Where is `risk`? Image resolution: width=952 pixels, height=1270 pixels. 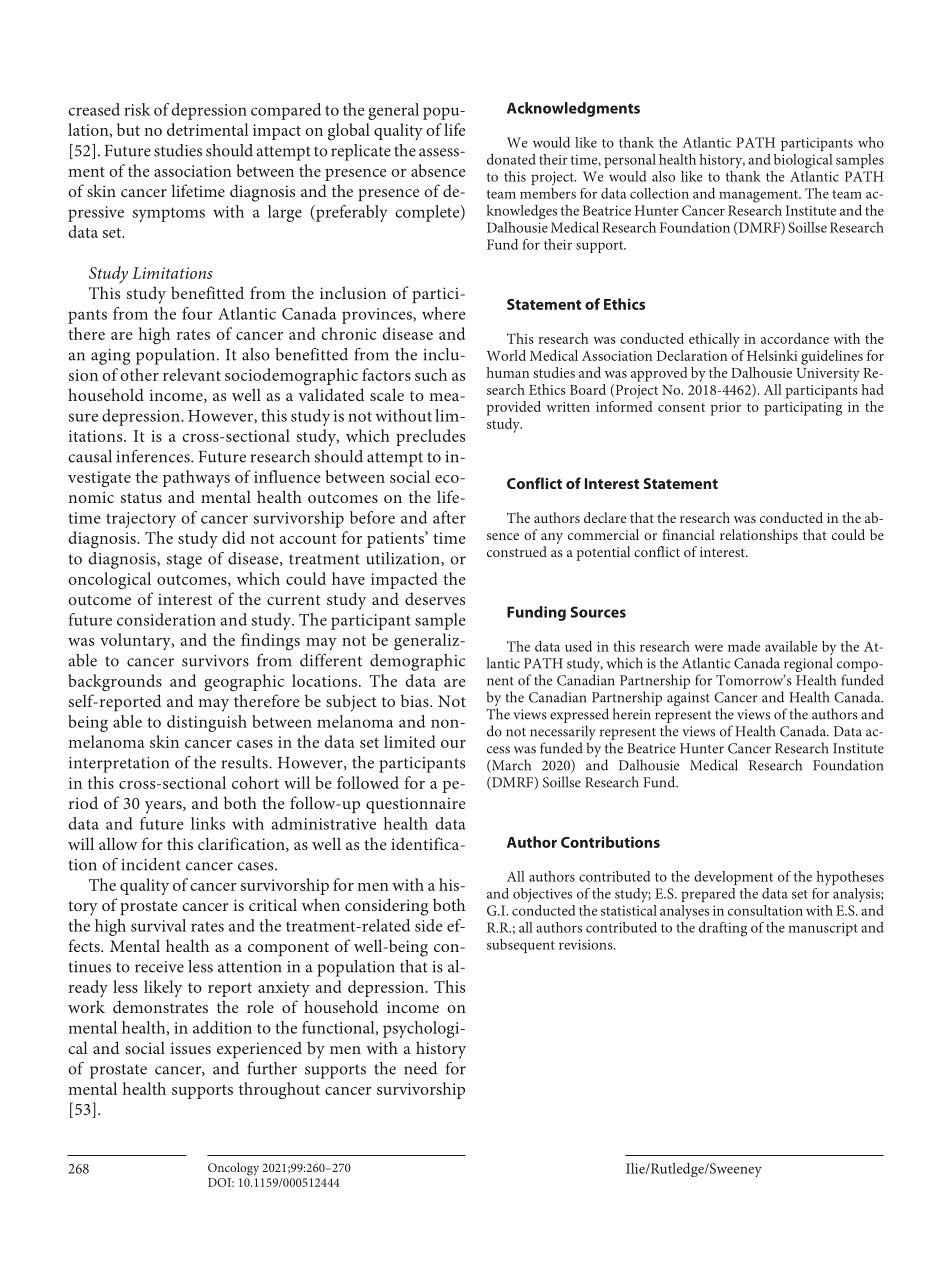
risk is located at coordinates (137, 109).
